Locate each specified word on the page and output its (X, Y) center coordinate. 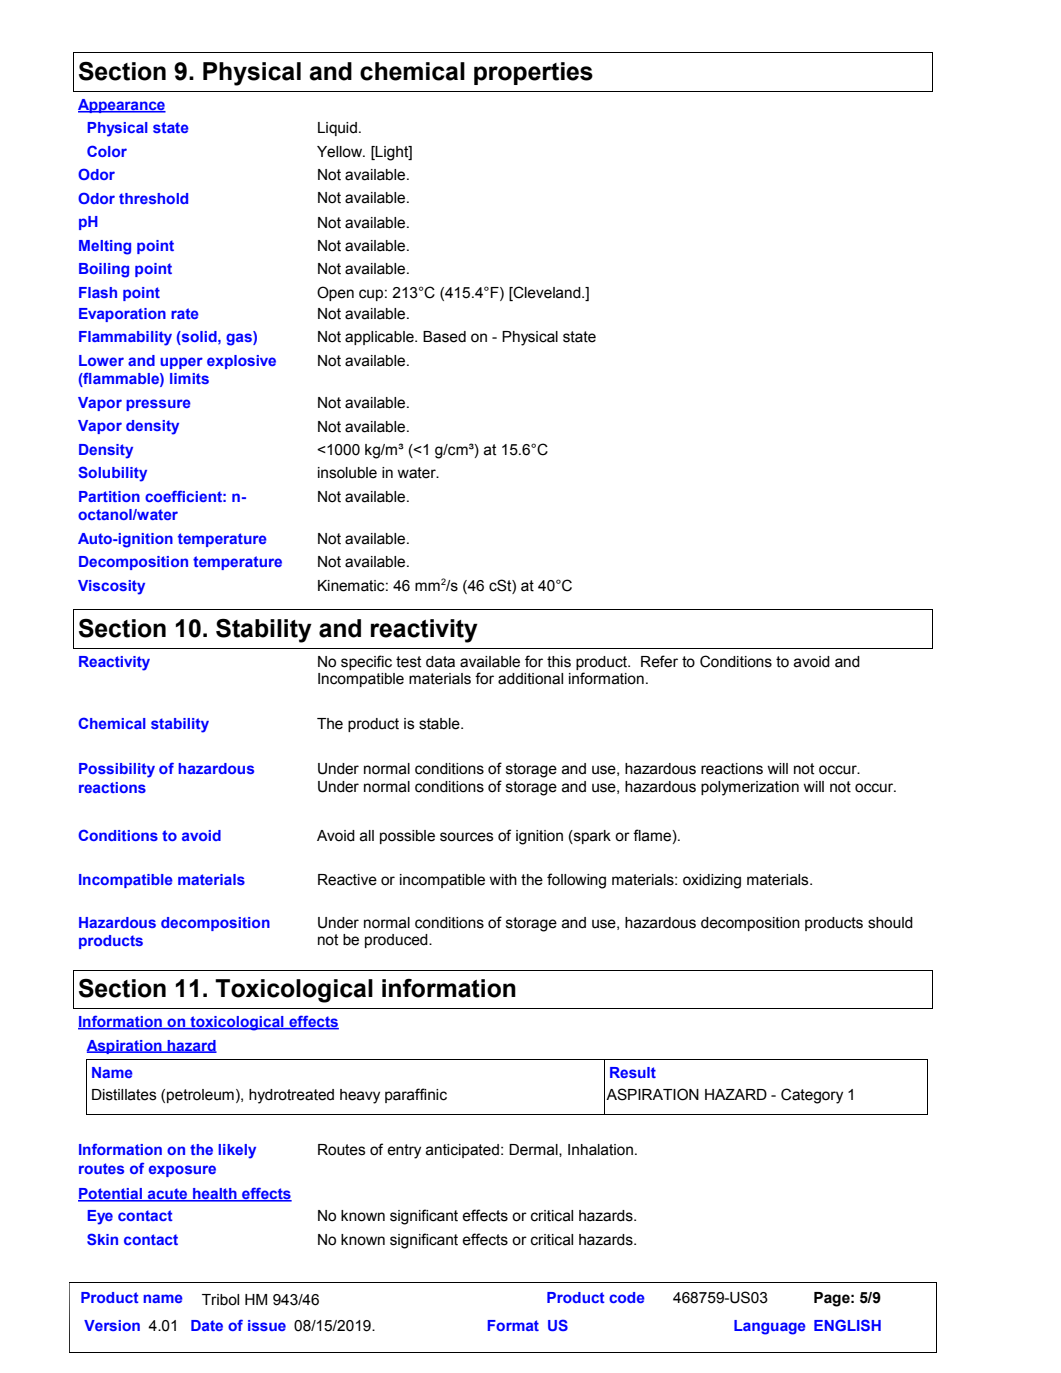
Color (107, 151)
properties (533, 73)
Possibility (117, 770)
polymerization (750, 788)
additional (530, 679)
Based (444, 337)
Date (207, 1325)
